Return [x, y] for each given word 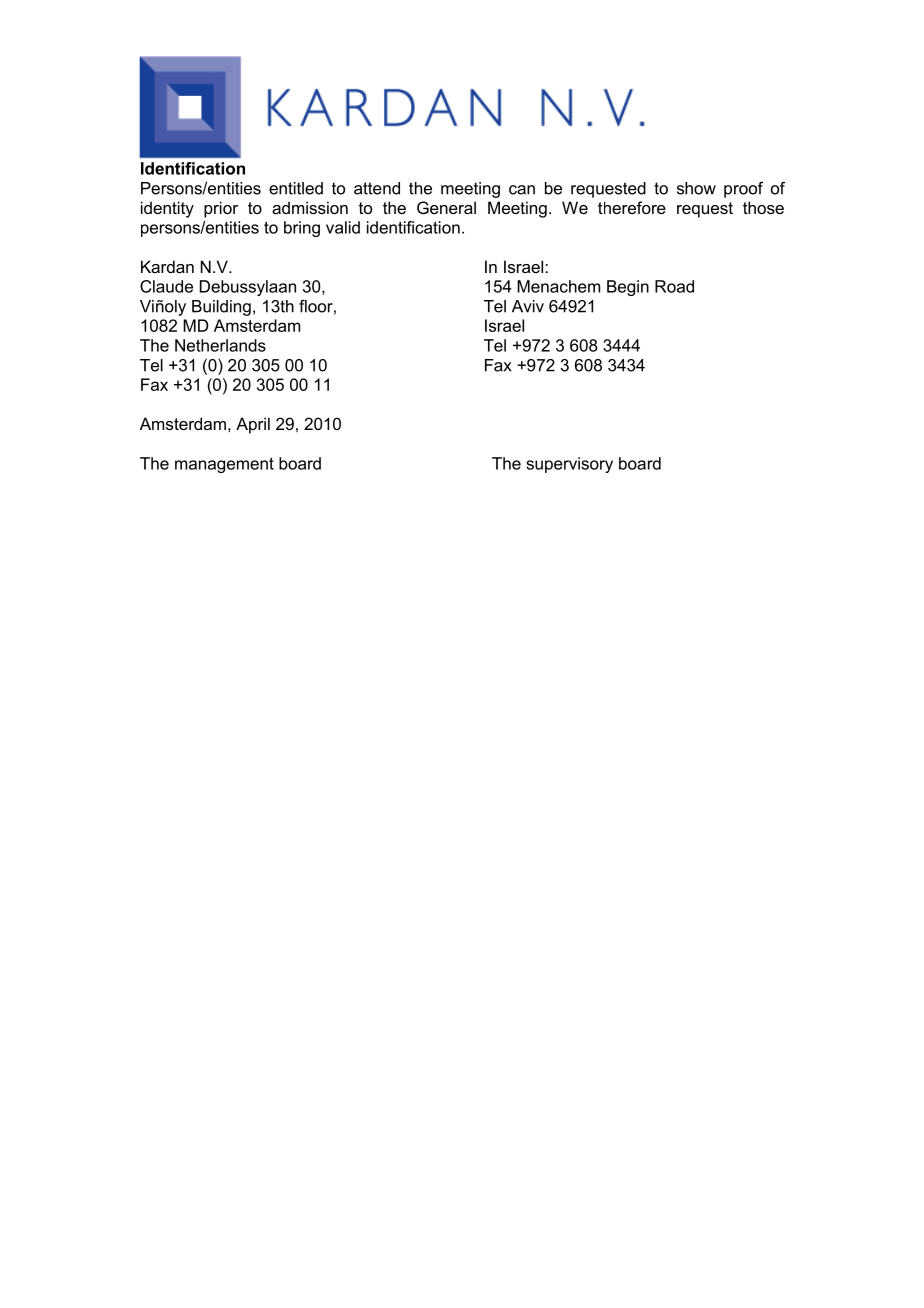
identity [167, 209]
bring [302, 229]
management [224, 465]
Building [221, 308]
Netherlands [220, 345]
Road [674, 286]
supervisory [569, 465]
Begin [628, 288]
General [446, 207]
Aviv [528, 306]
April [253, 425]
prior [221, 209]
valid [343, 227]
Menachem [558, 286]
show [696, 188]
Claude [166, 286]
